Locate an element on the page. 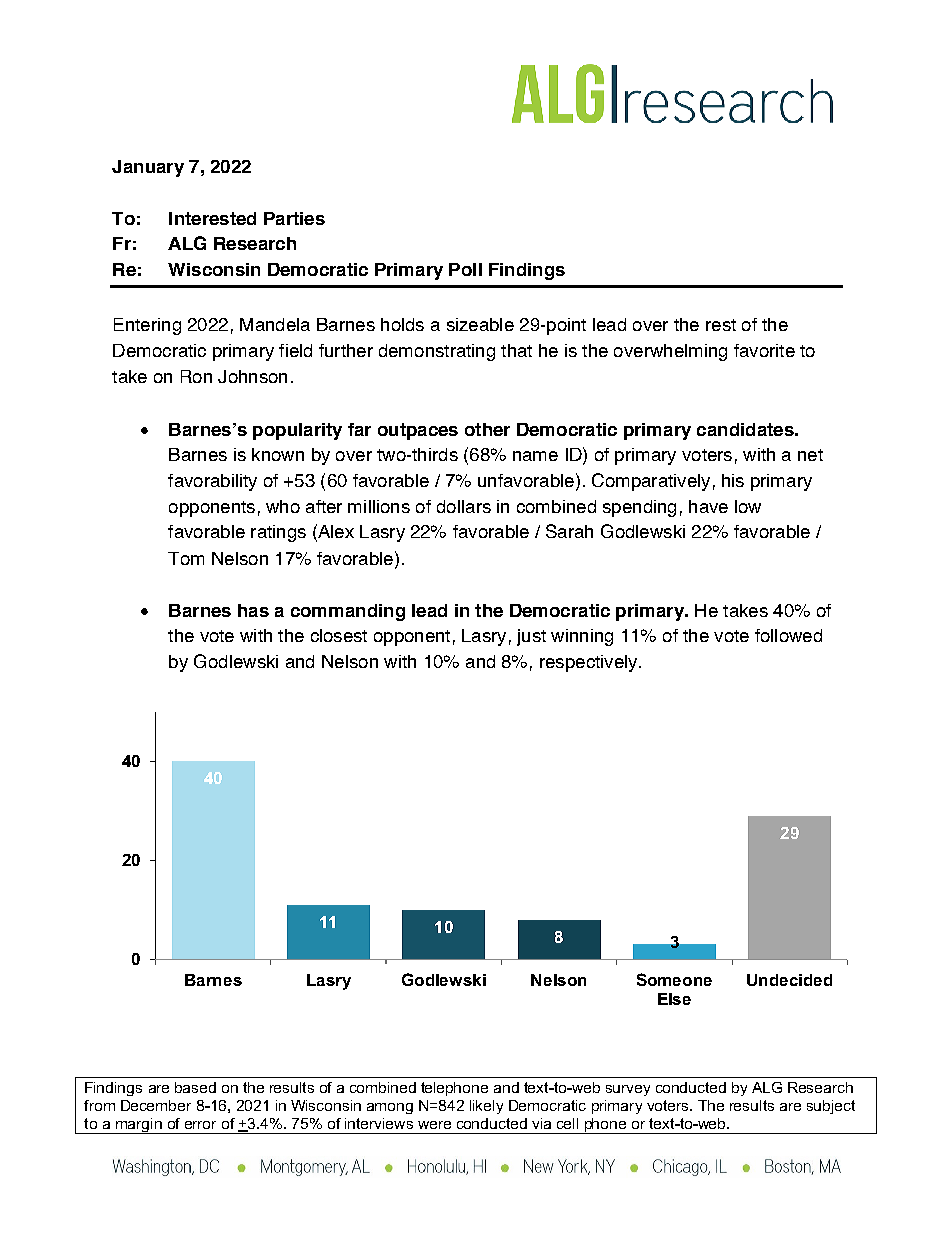  Ron is located at coordinates (196, 376).
